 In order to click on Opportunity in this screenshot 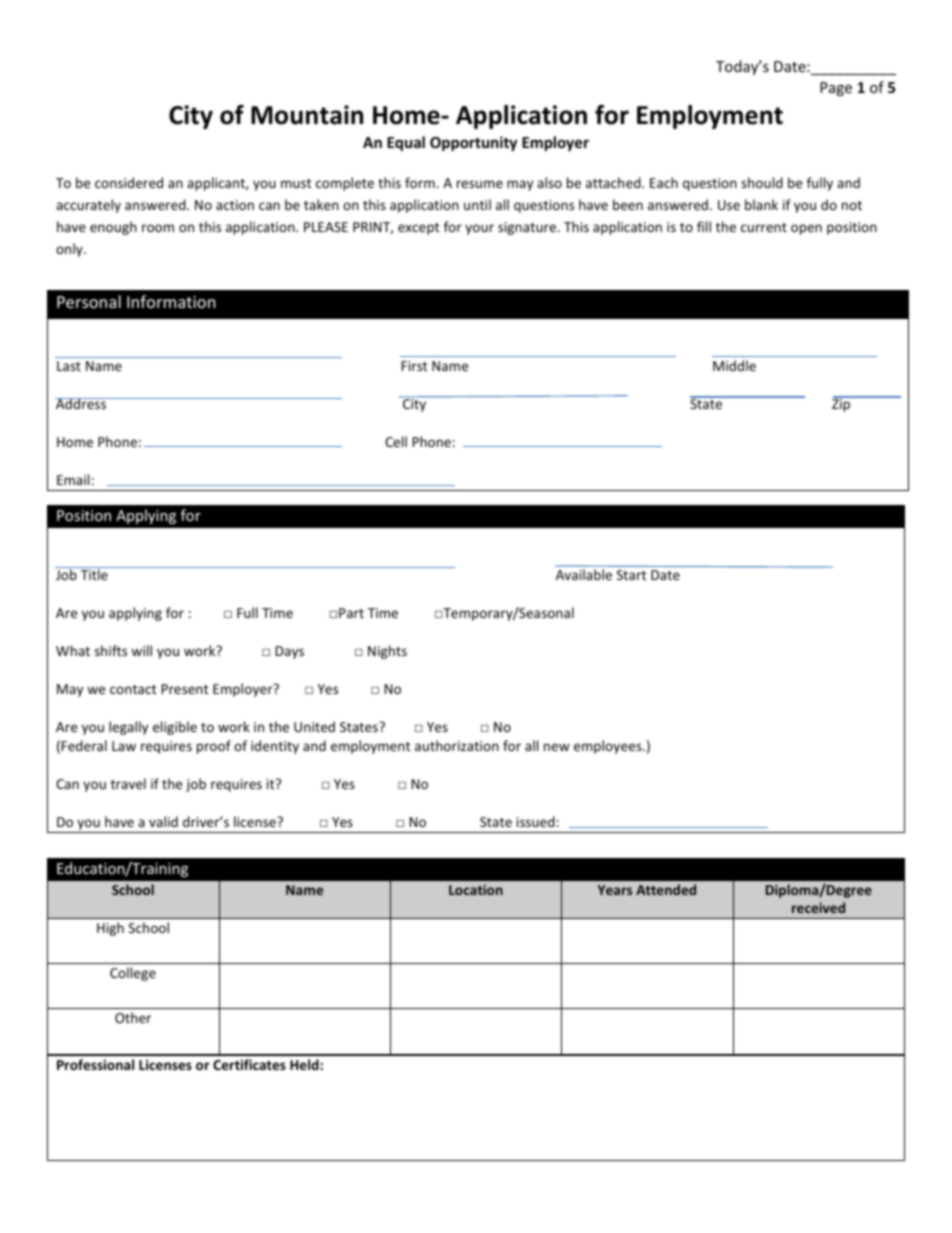, I will do `click(473, 143)`.
